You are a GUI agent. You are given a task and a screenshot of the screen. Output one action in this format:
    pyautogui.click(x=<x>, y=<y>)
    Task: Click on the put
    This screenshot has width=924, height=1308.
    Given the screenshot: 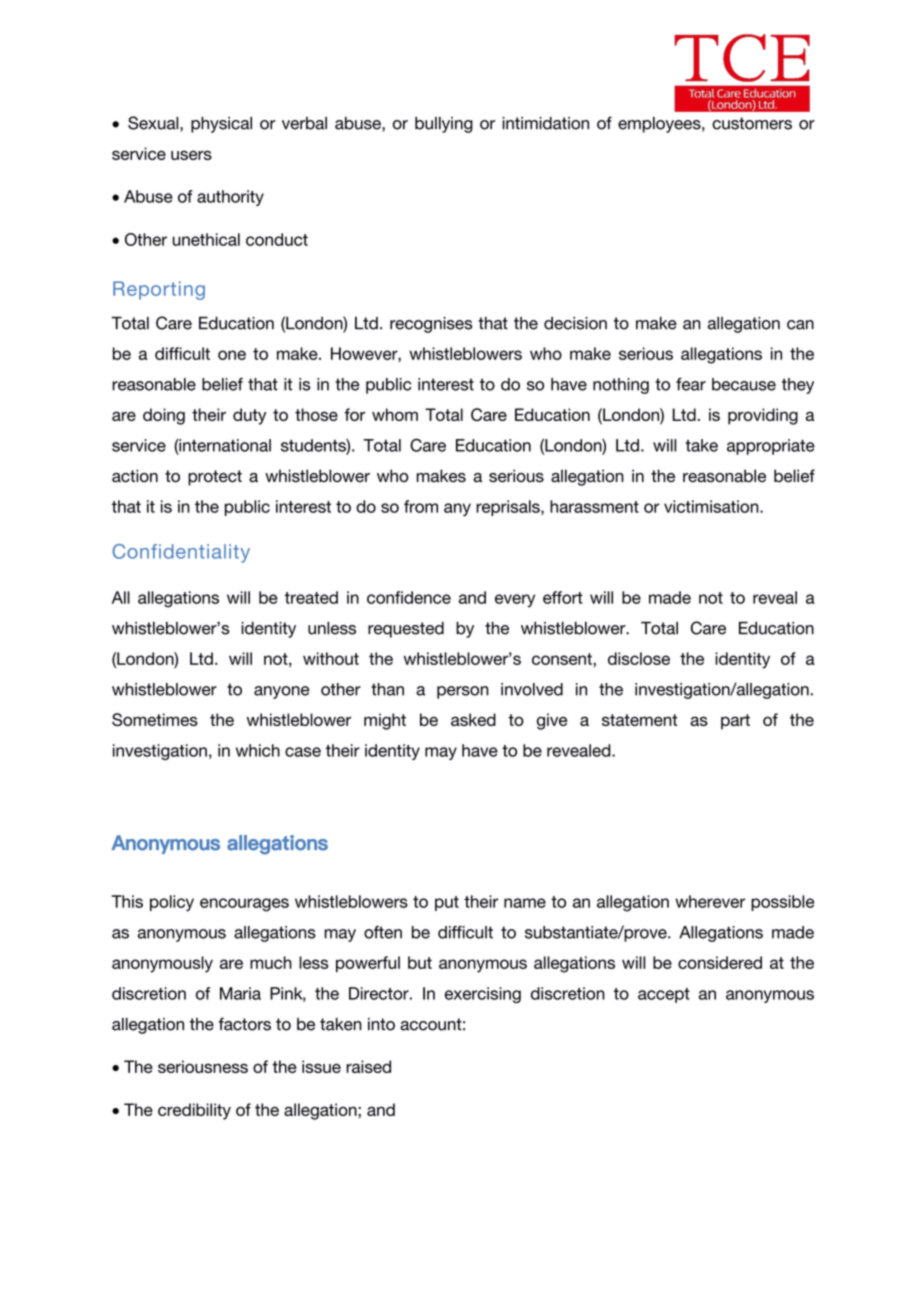 What is the action you would take?
    pyautogui.click(x=447, y=903)
